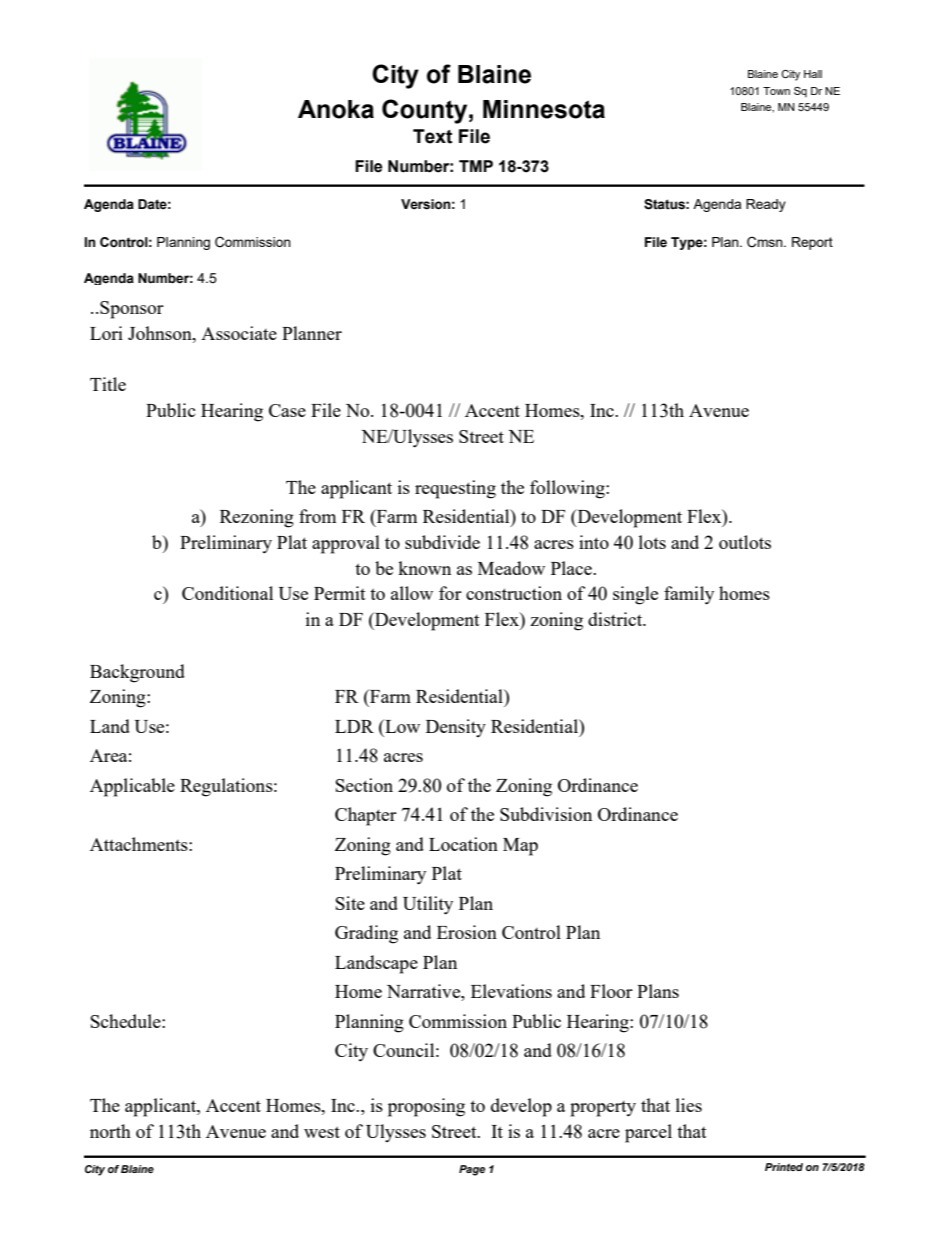 The image size is (952, 1233). What do you see at coordinates (546, 814) in the screenshot?
I see `Subdivision` at bounding box center [546, 814].
